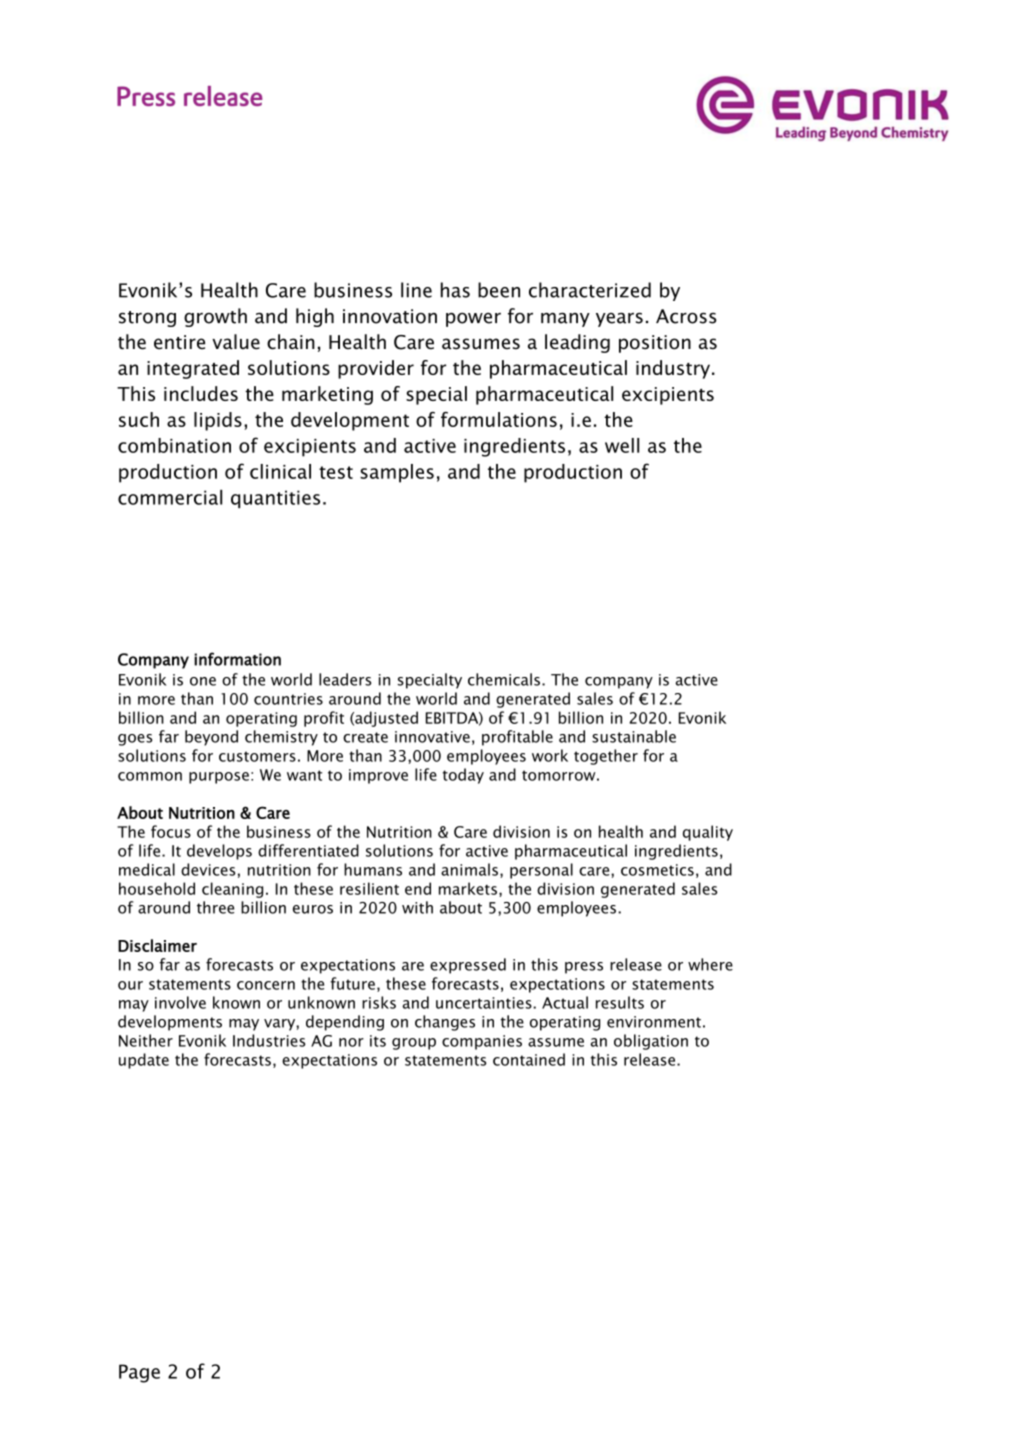 The image size is (1028, 1454). I want to click on growth, so click(215, 317).
